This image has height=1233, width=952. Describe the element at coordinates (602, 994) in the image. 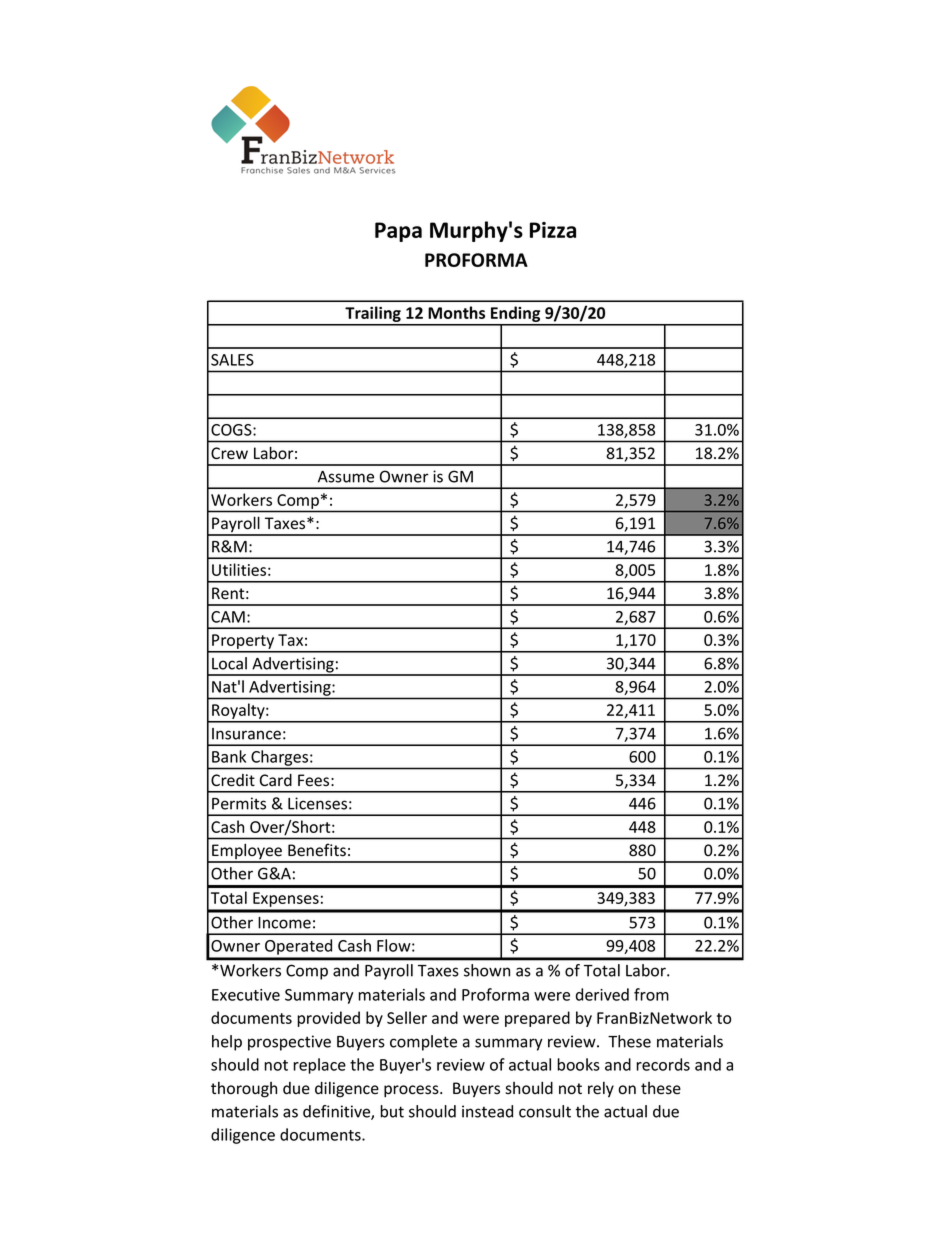

I see `derived` at that location.
